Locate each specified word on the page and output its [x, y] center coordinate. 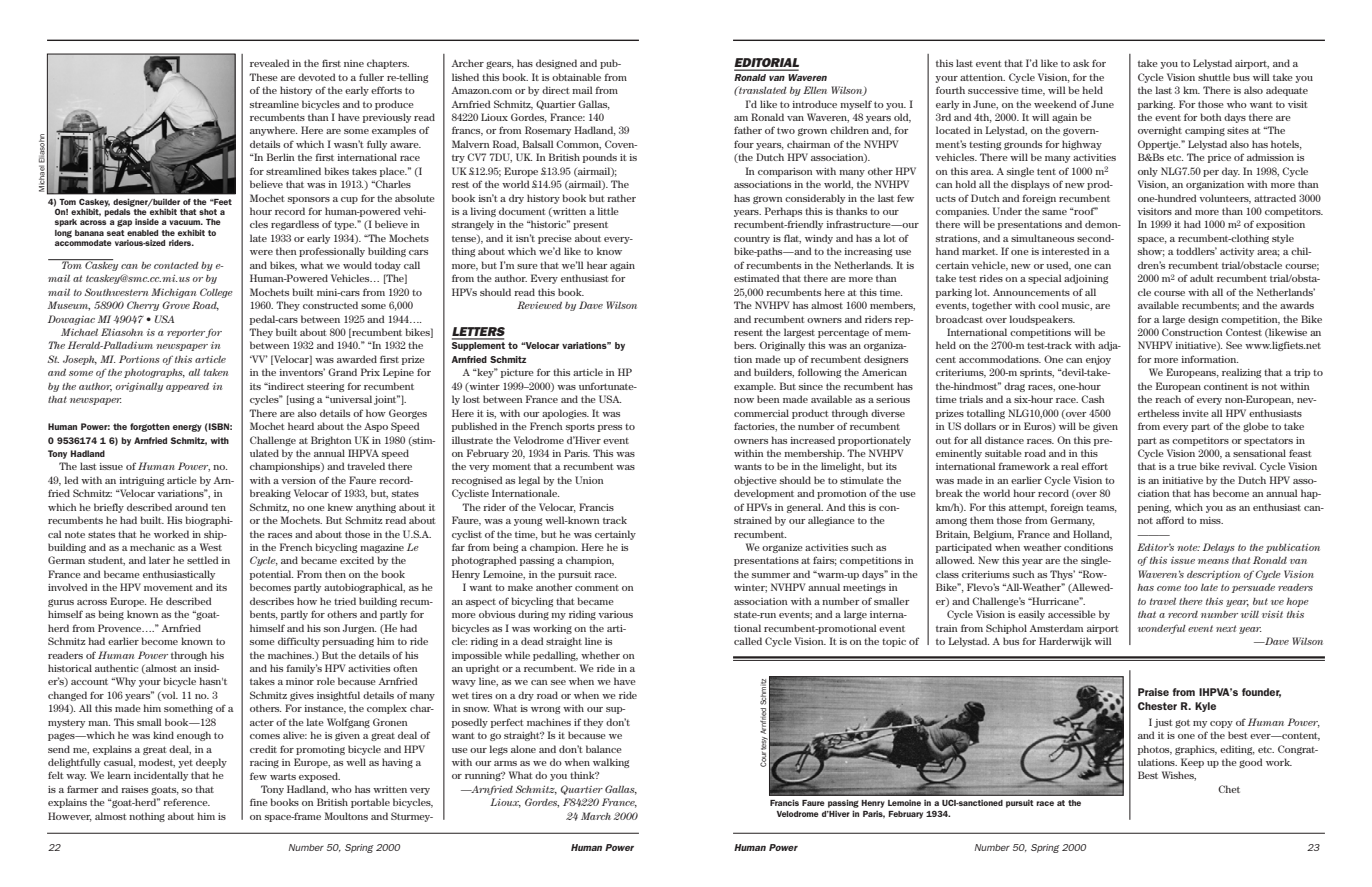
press [610, 428]
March [596, 816]
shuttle [1214, 77]
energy [187, 428]
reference [186, 802]
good [1250, 763]
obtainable [576, 77]
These [263, 77]
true [1187, 466]
